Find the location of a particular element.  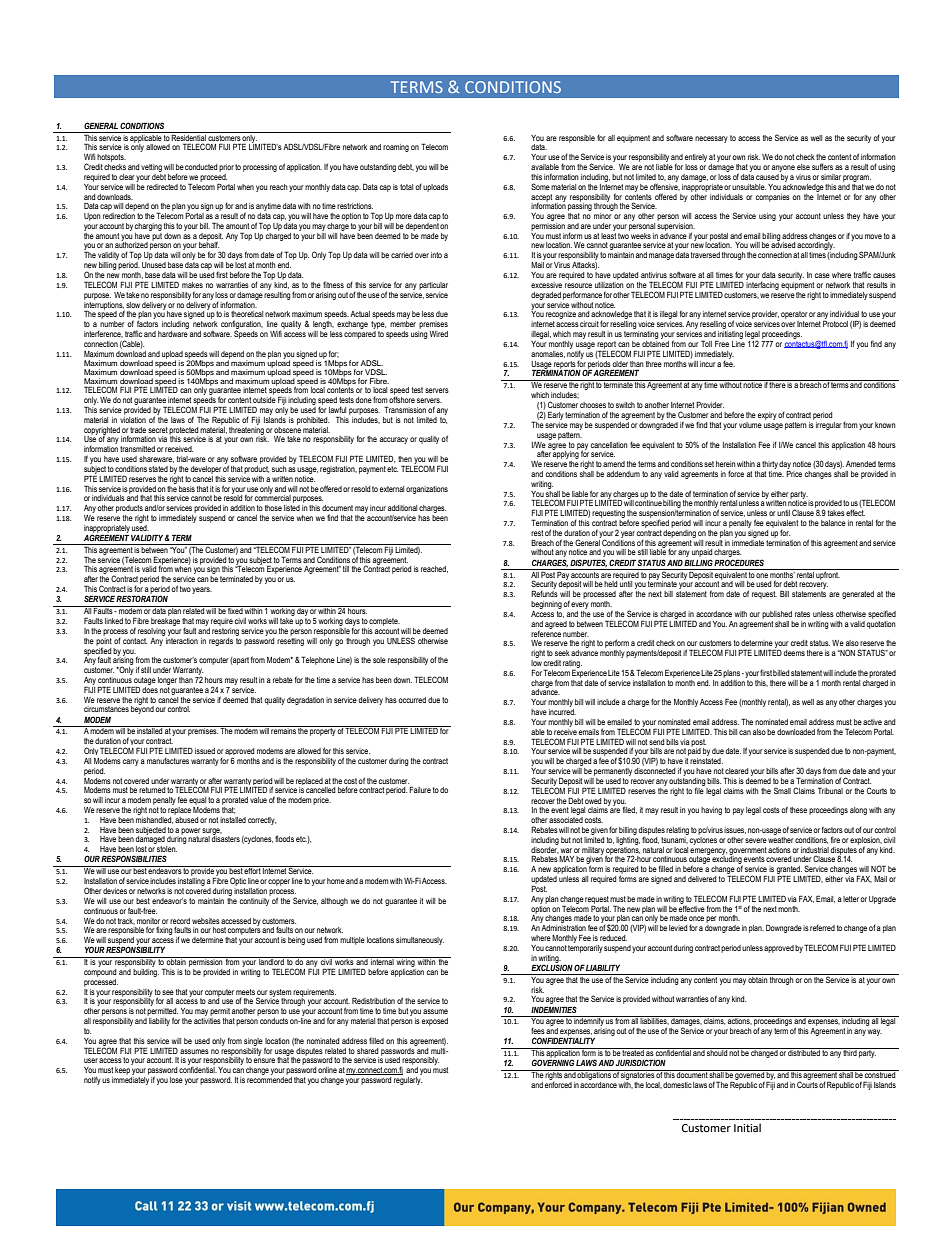

equal is located at coordinates (197, 801).
